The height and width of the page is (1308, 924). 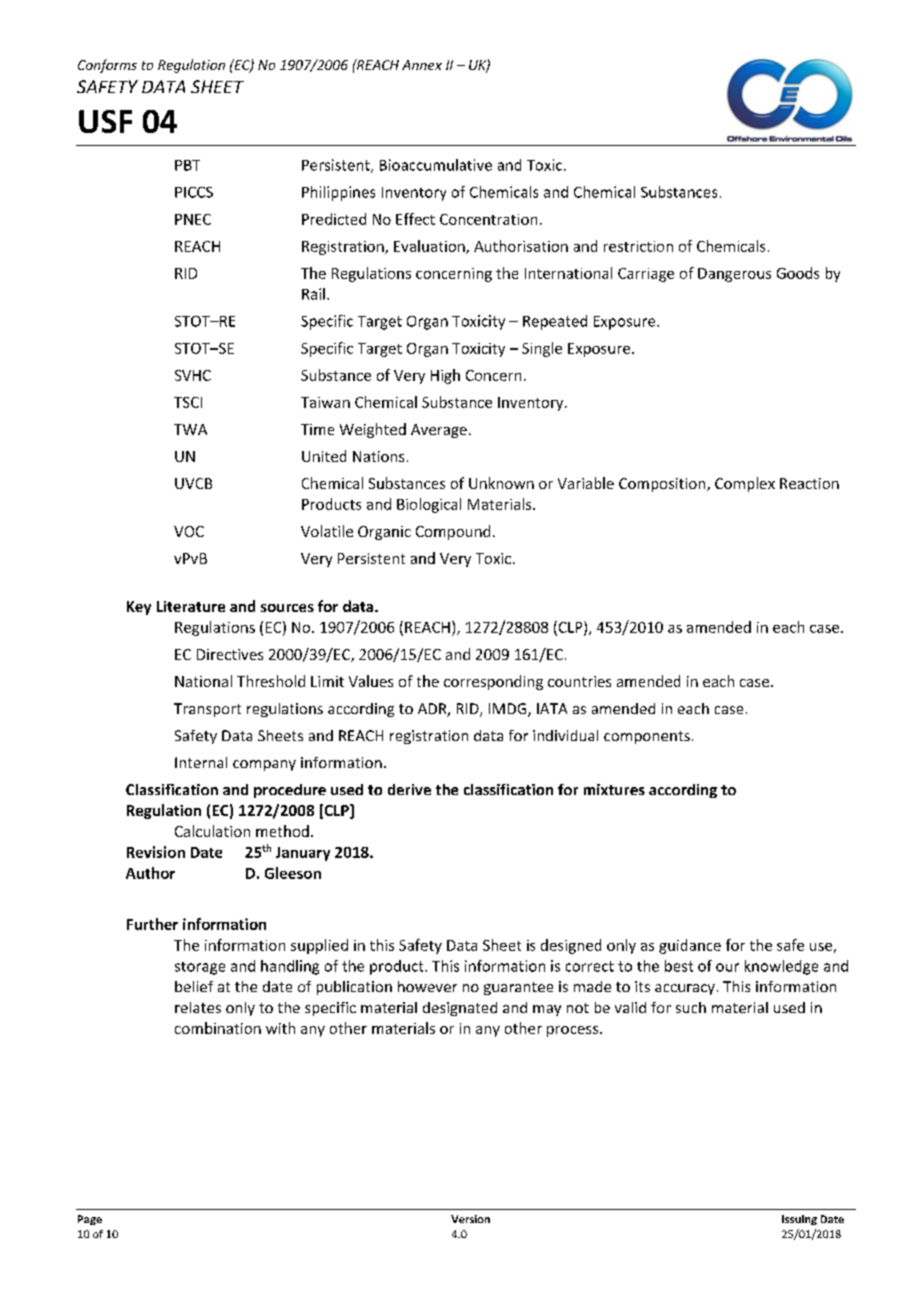 I want to click on Dangerous, so click(x=734, y=275).
